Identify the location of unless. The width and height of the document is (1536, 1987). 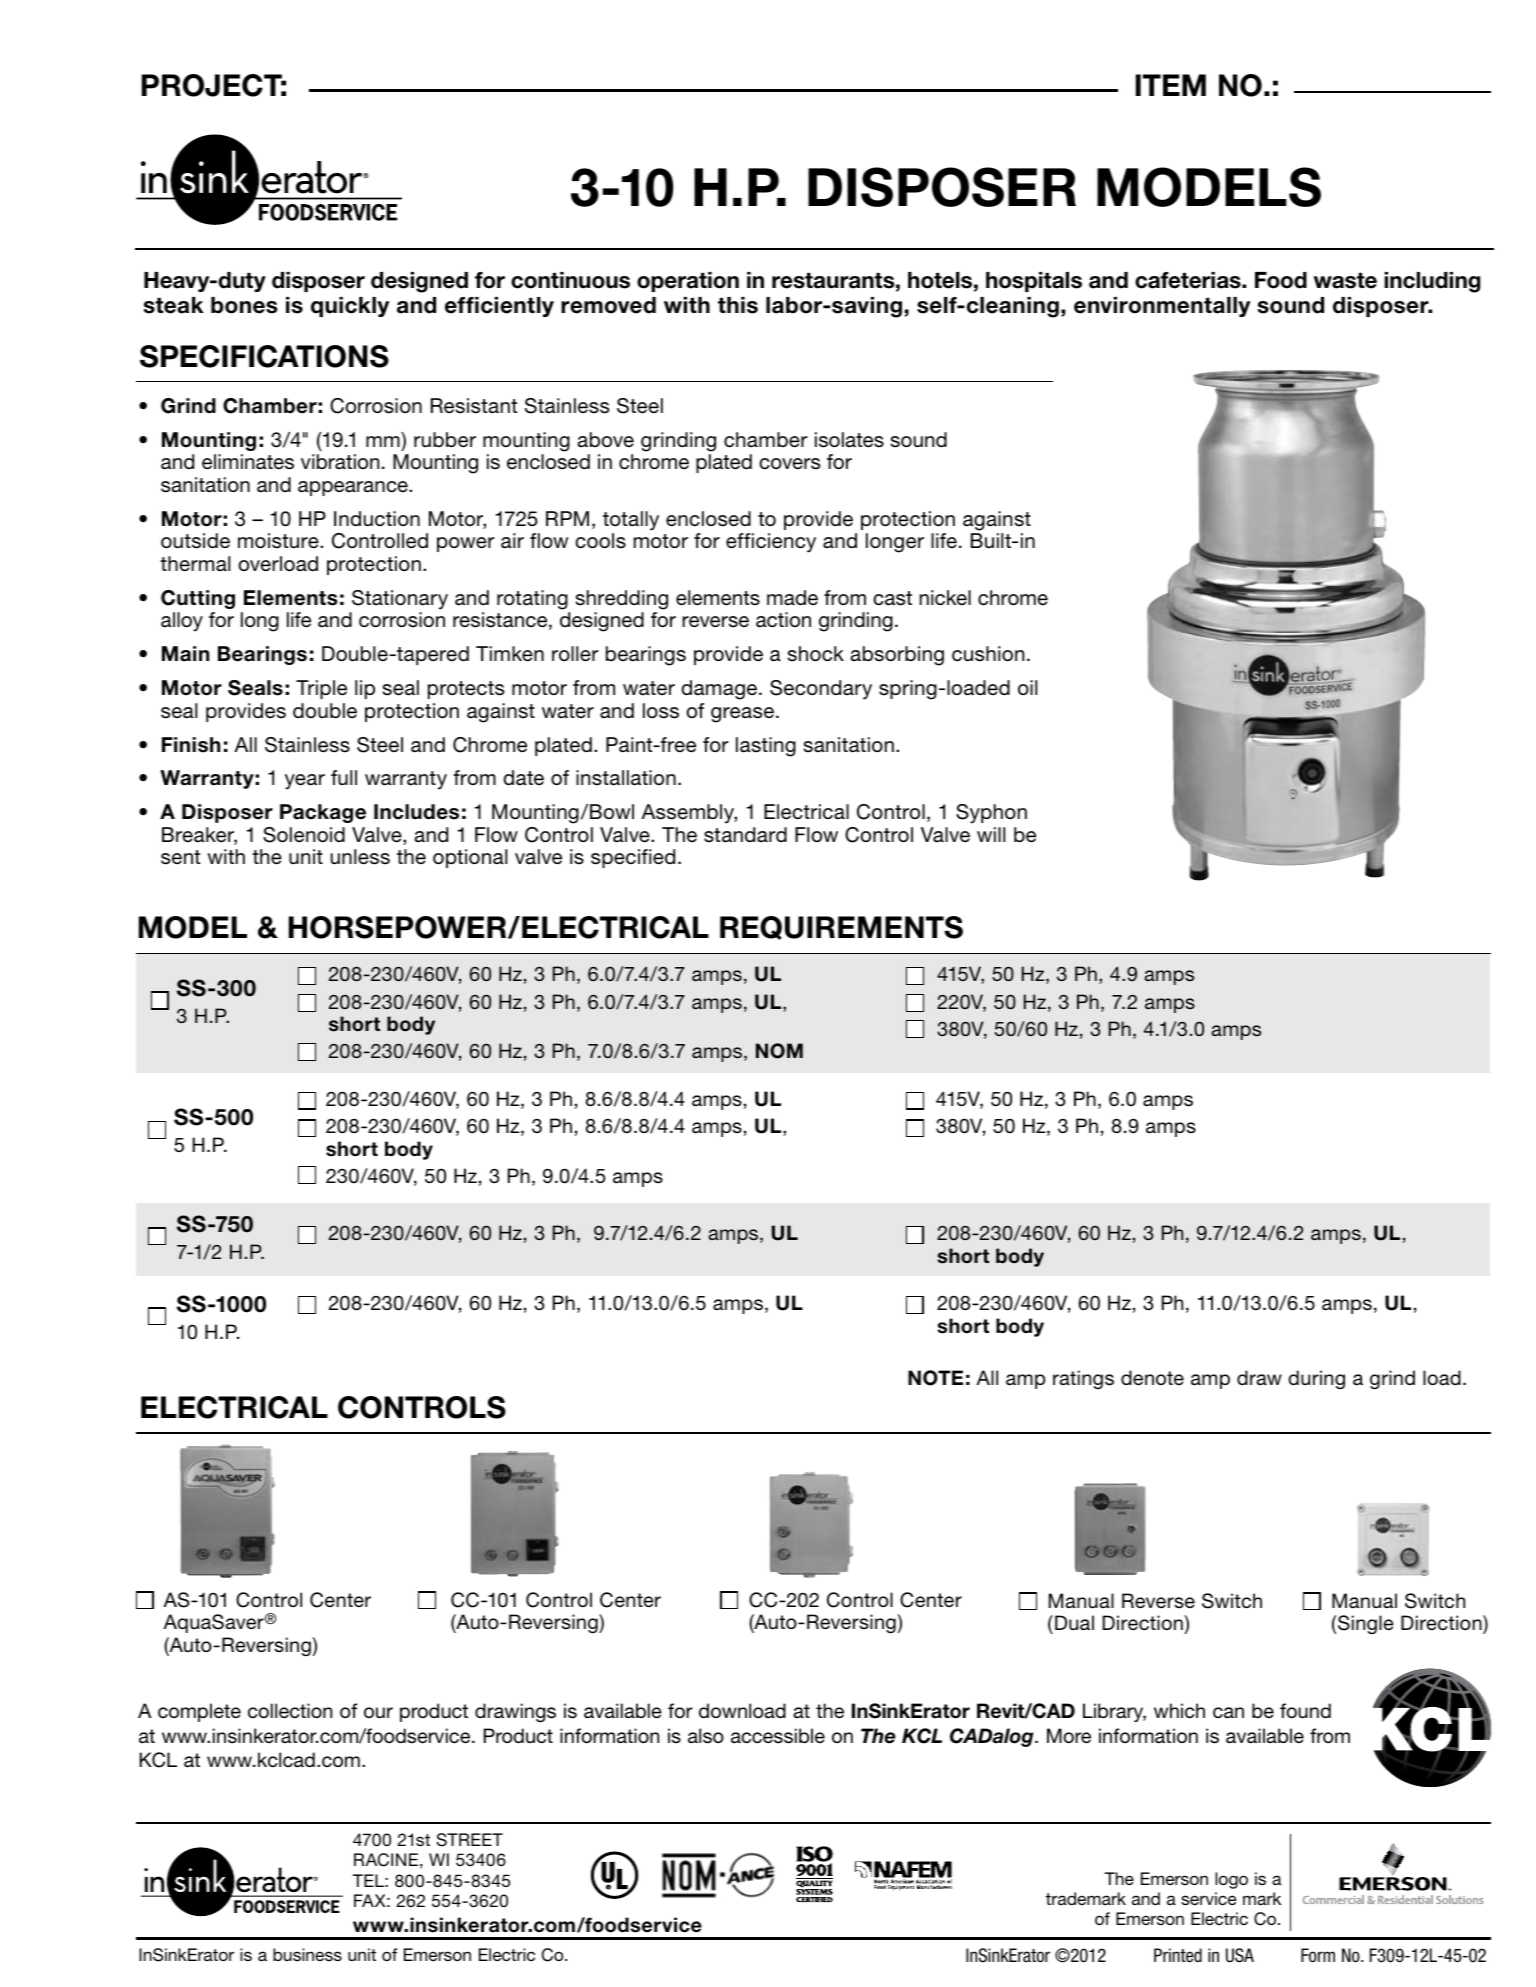
(360, 857).
